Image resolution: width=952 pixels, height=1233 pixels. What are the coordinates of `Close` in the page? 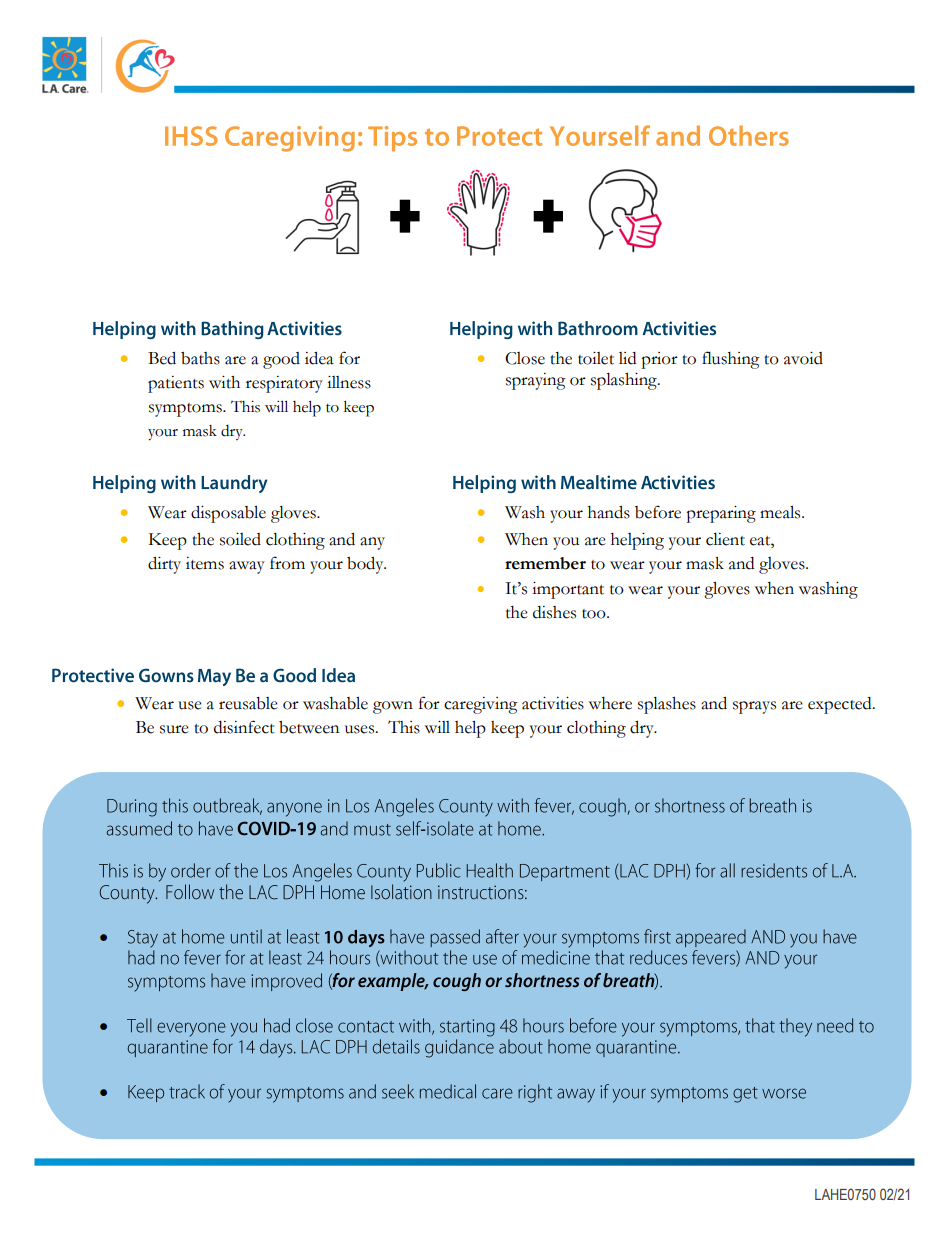 It's located at (525, 358).
